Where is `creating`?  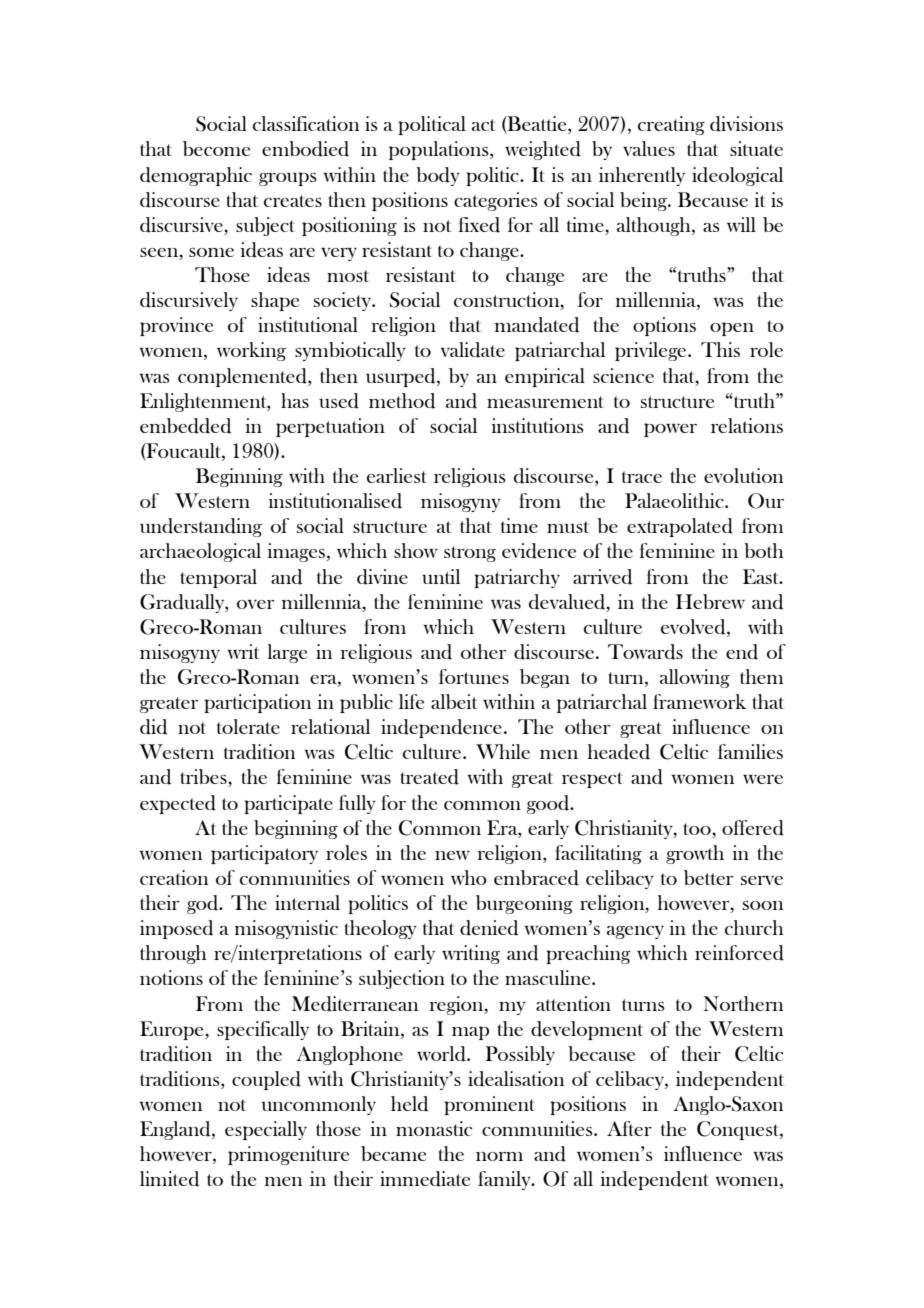 creating is located at coordinates (671, 125).
